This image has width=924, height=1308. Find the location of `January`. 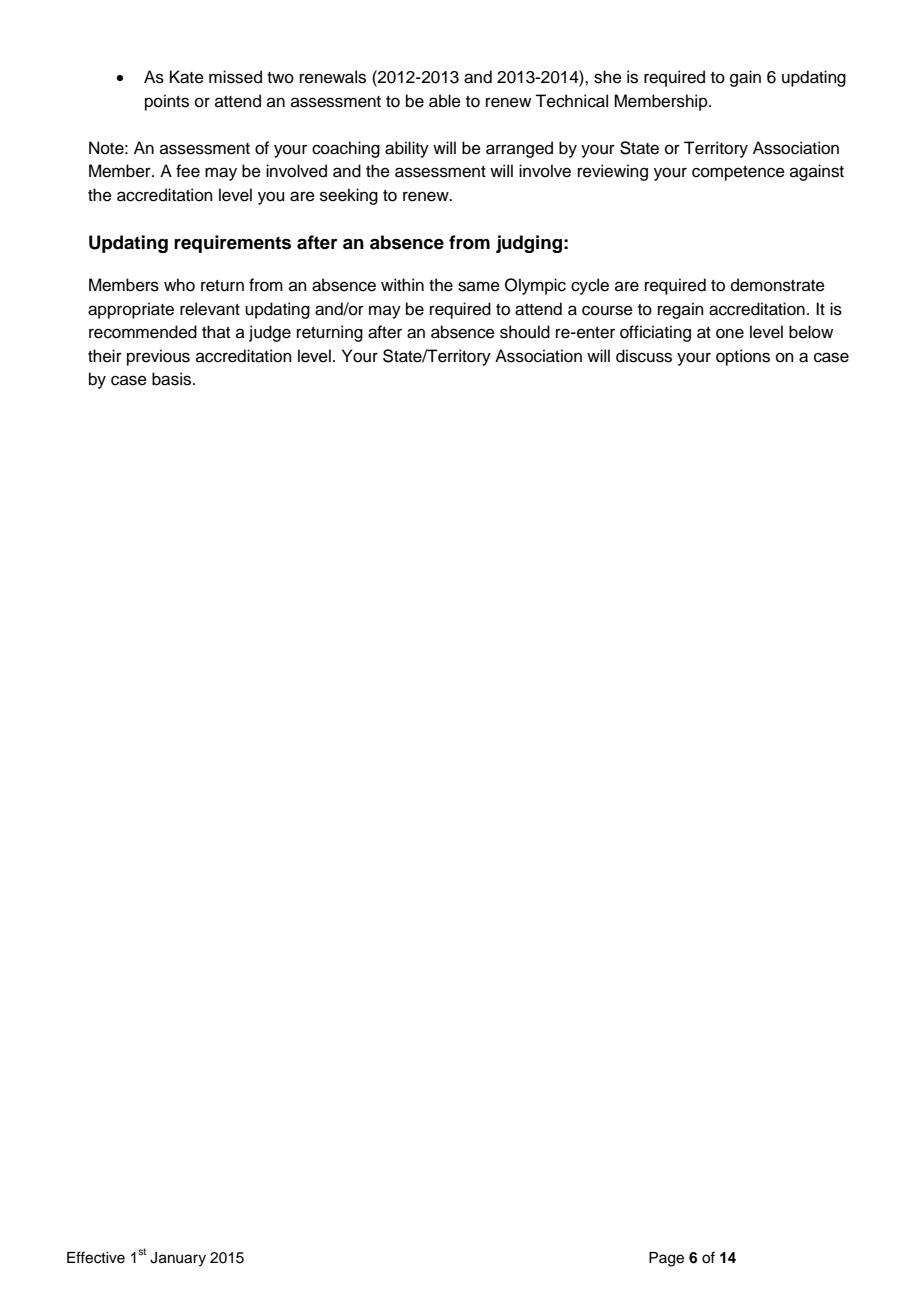

January is located at coordinates (178, 1259).
